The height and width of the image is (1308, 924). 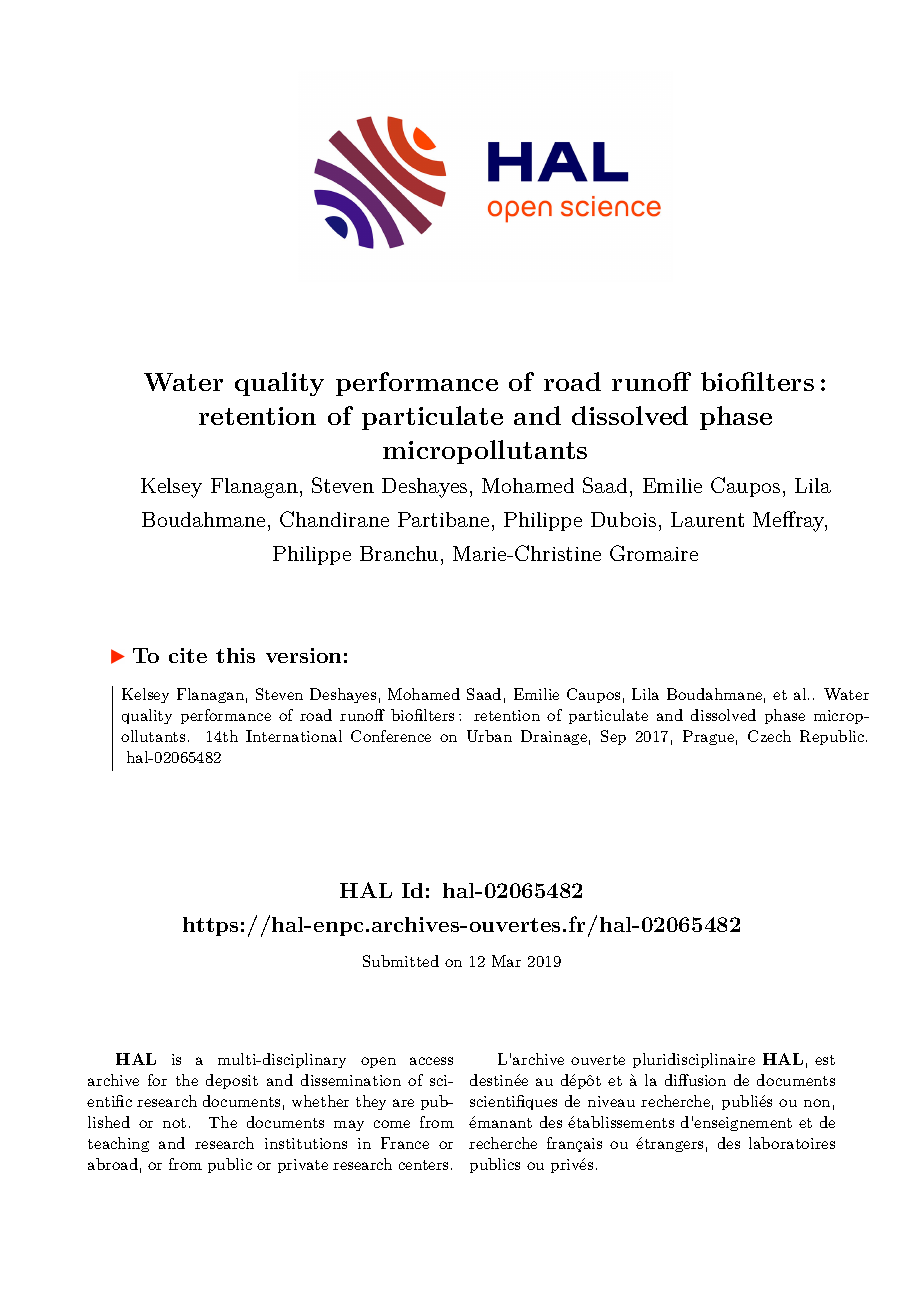 I want to click on cite, so click(x=188, y=655).
